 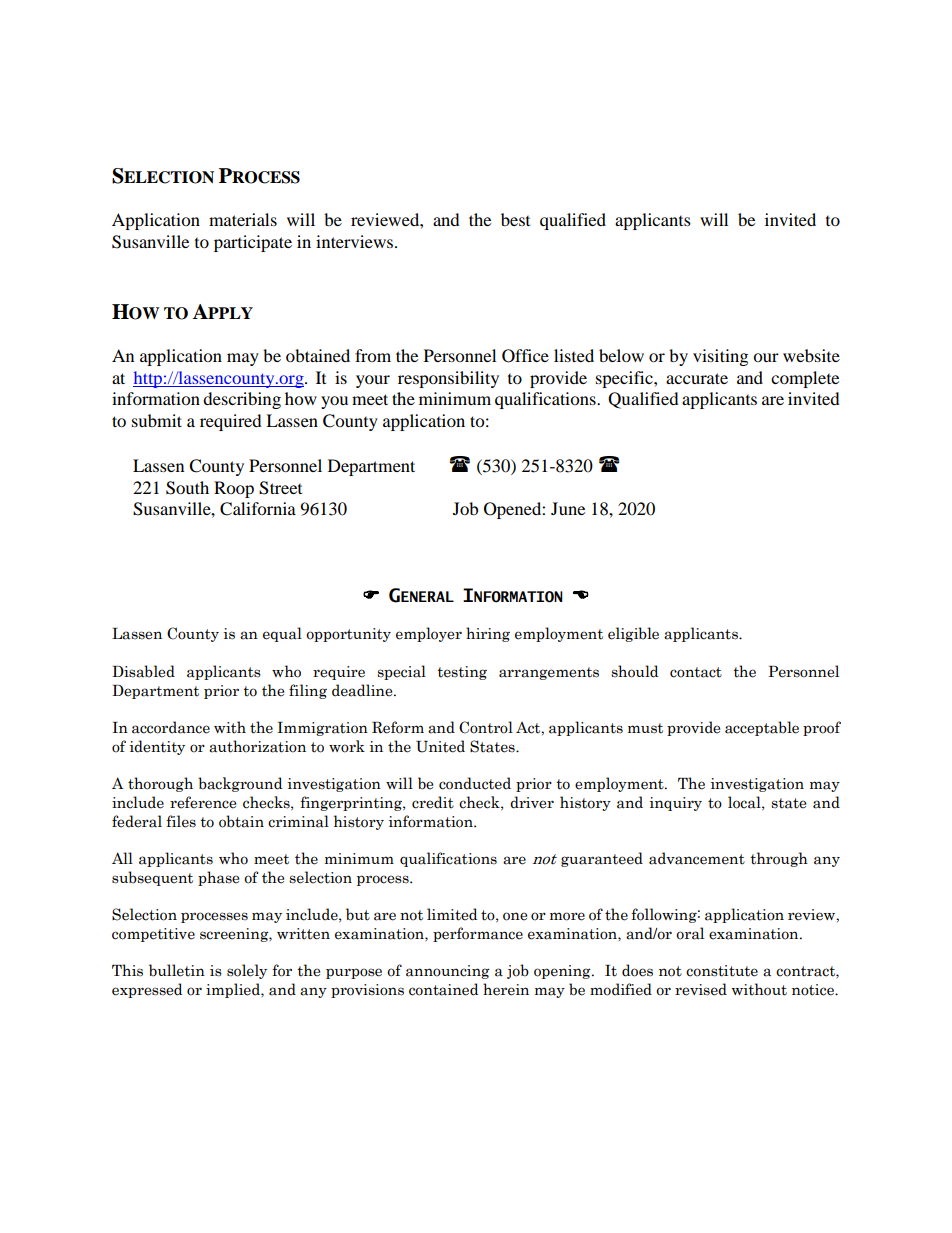 I want to click on South, so click(x=187, y=488).
